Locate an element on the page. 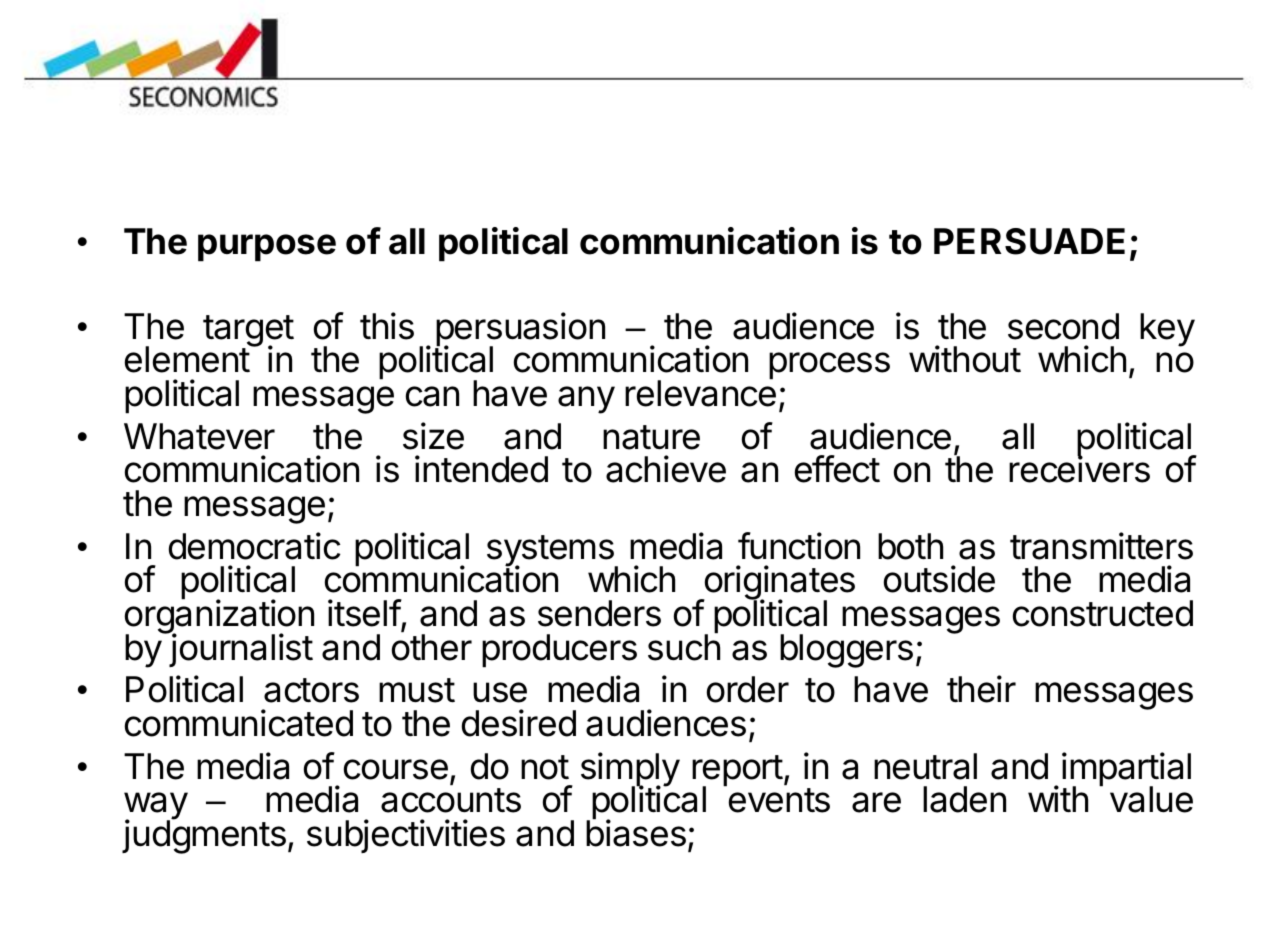 The image size is (1270, 952). PERSUADE is located at coordinates (1029, 241).
